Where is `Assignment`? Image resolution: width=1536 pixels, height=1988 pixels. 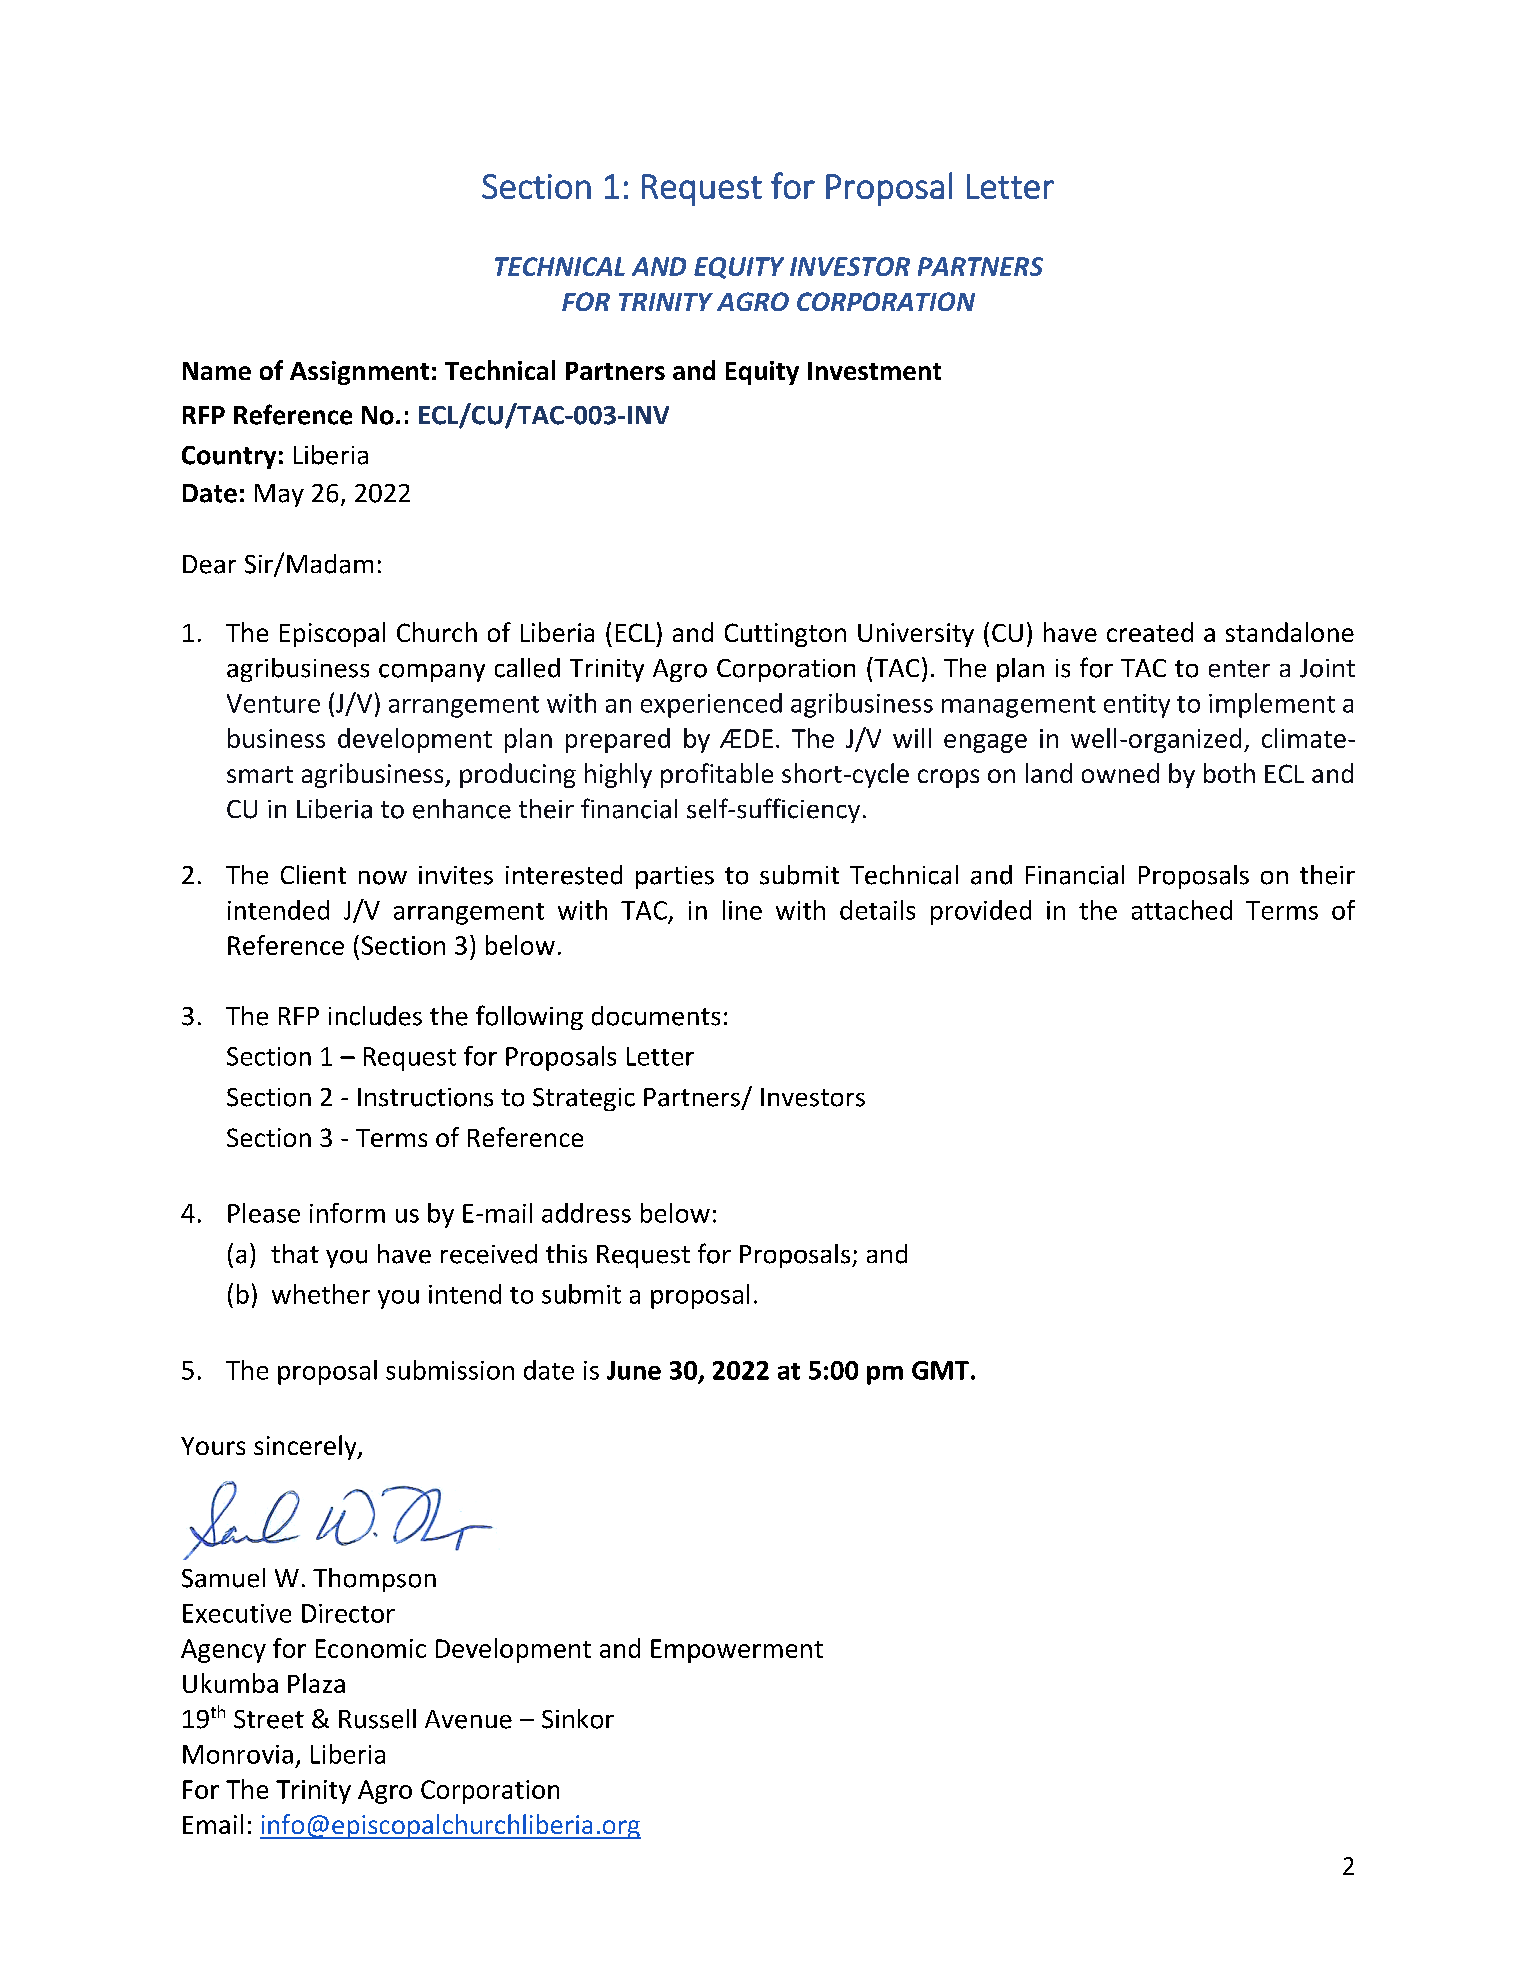
Assignment is located at coordinates (359, 373).
